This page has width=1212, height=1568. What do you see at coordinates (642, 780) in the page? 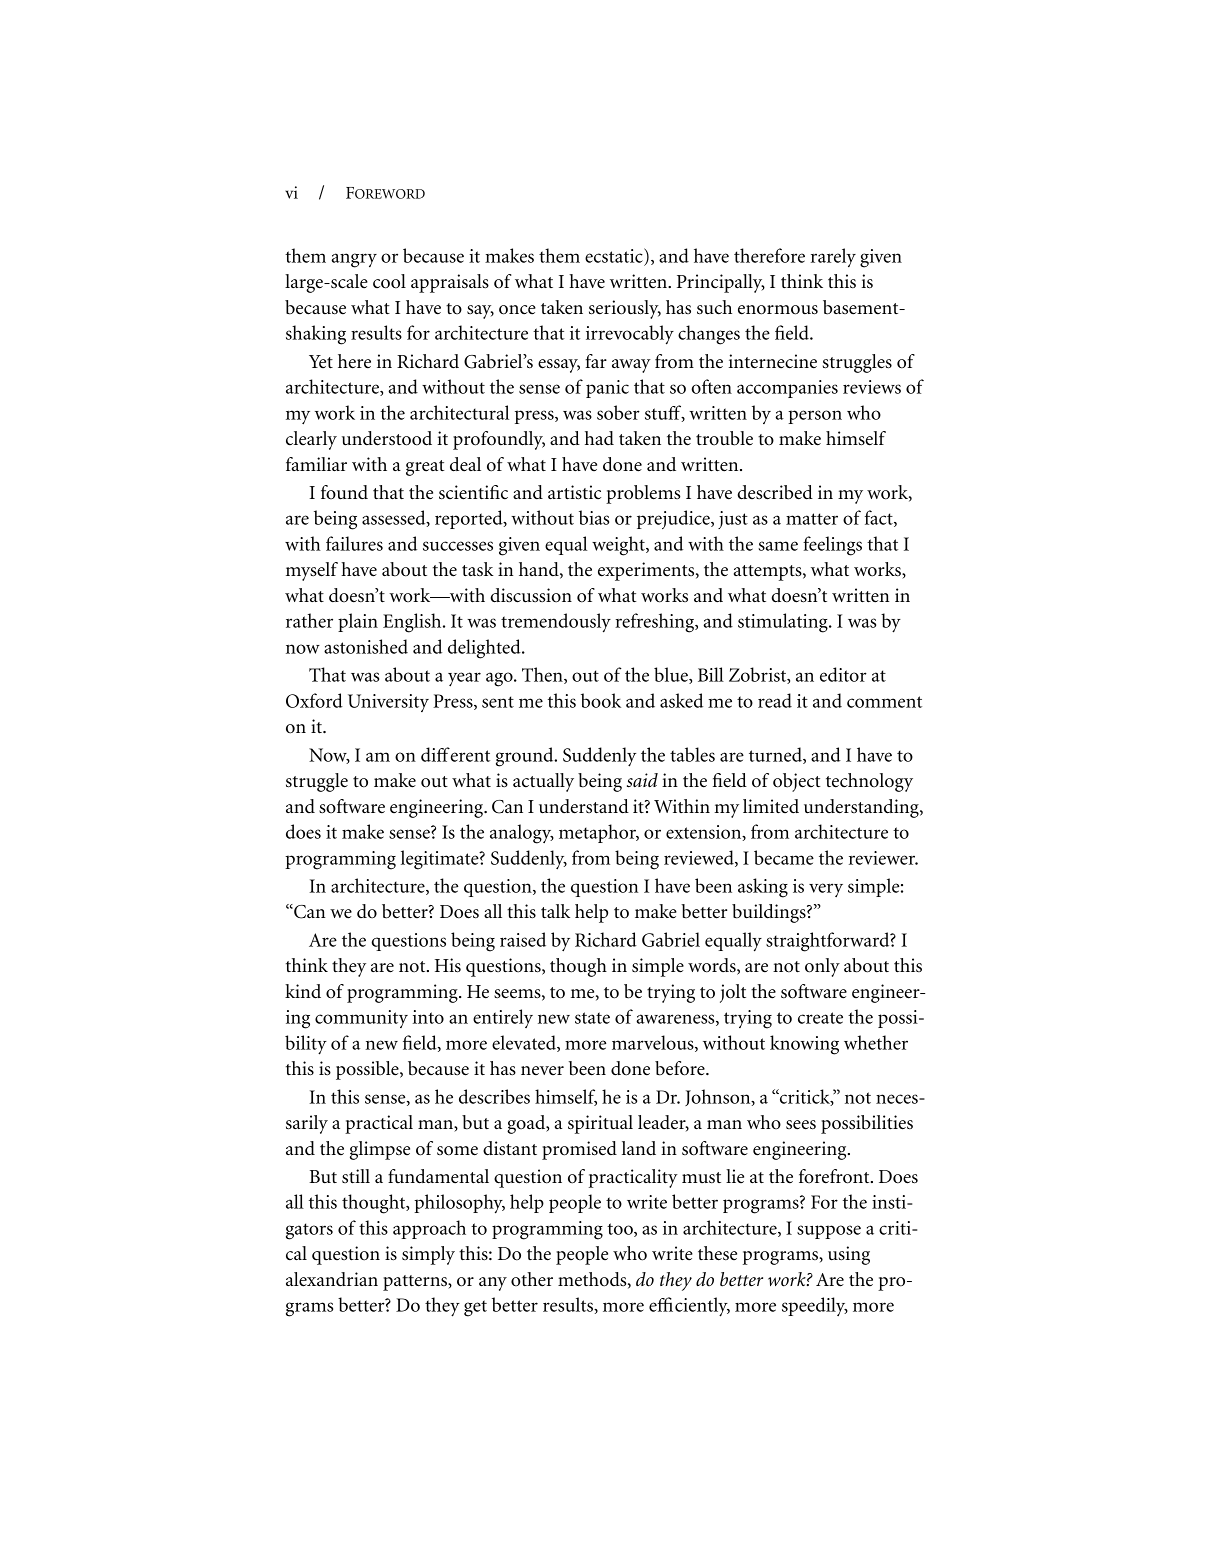
I see `said` at bounding box center [642, 780].
